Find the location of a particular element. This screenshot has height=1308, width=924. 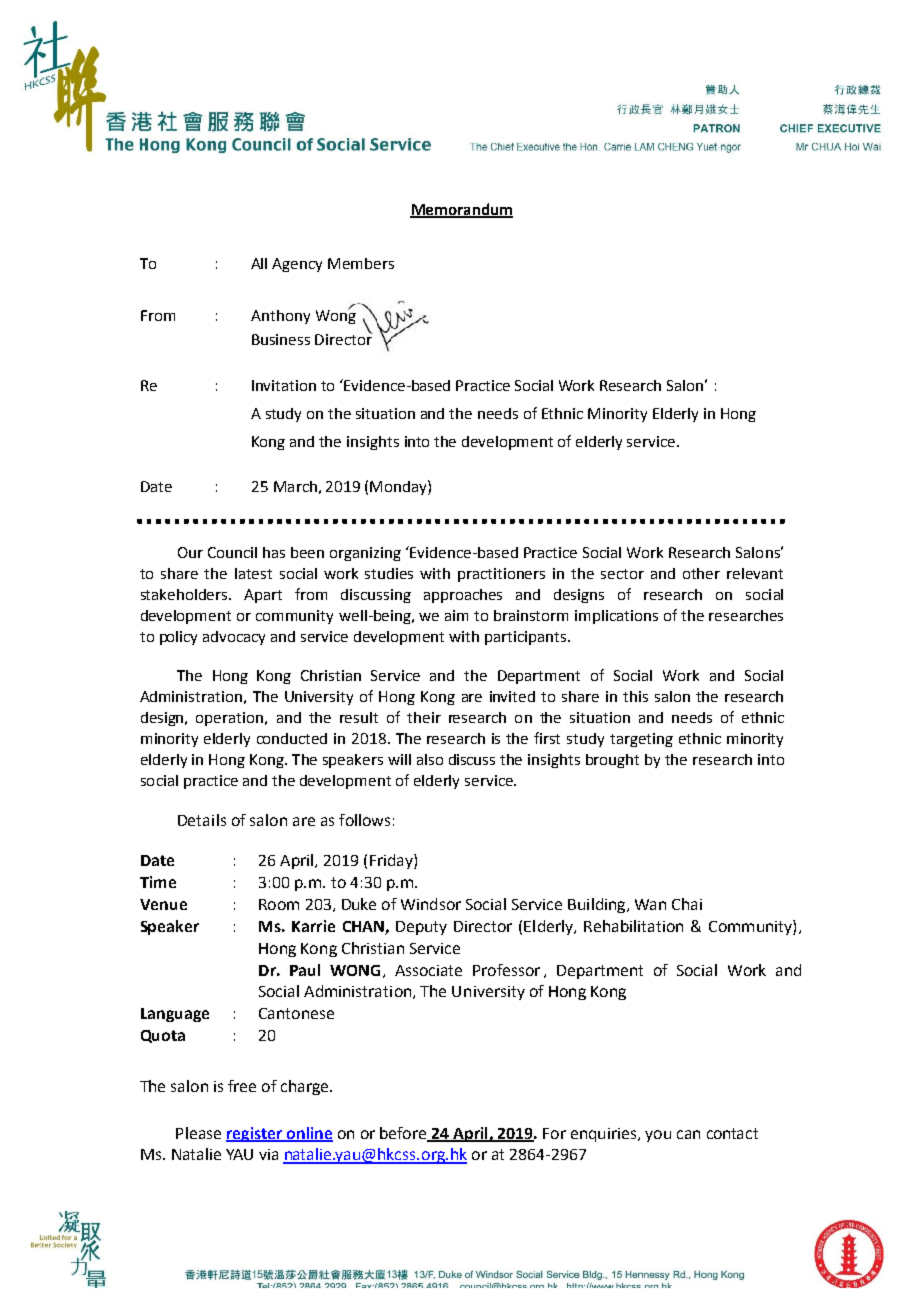

other is located at coordinates (701, 573).
